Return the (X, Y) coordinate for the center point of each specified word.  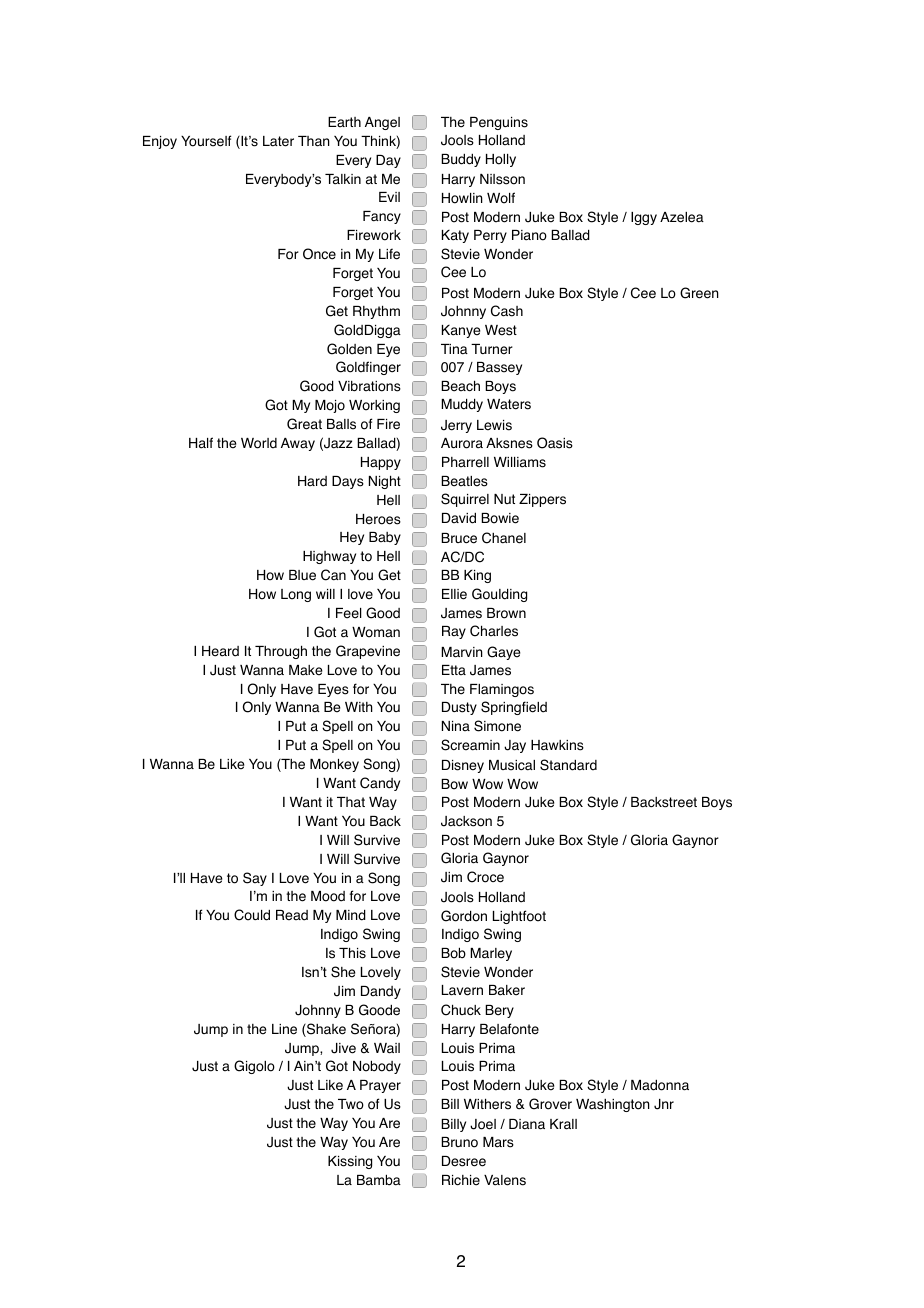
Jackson (466, 821)
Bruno (459, 1142)
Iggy (644, 218)
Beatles (464, 481)
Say (255, 879)
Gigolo (254, 1067)
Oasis (555, 443)
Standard (568, 765)
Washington (613, 1105)
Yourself (206, 141)
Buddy (461, 160)
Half (201, 443)
